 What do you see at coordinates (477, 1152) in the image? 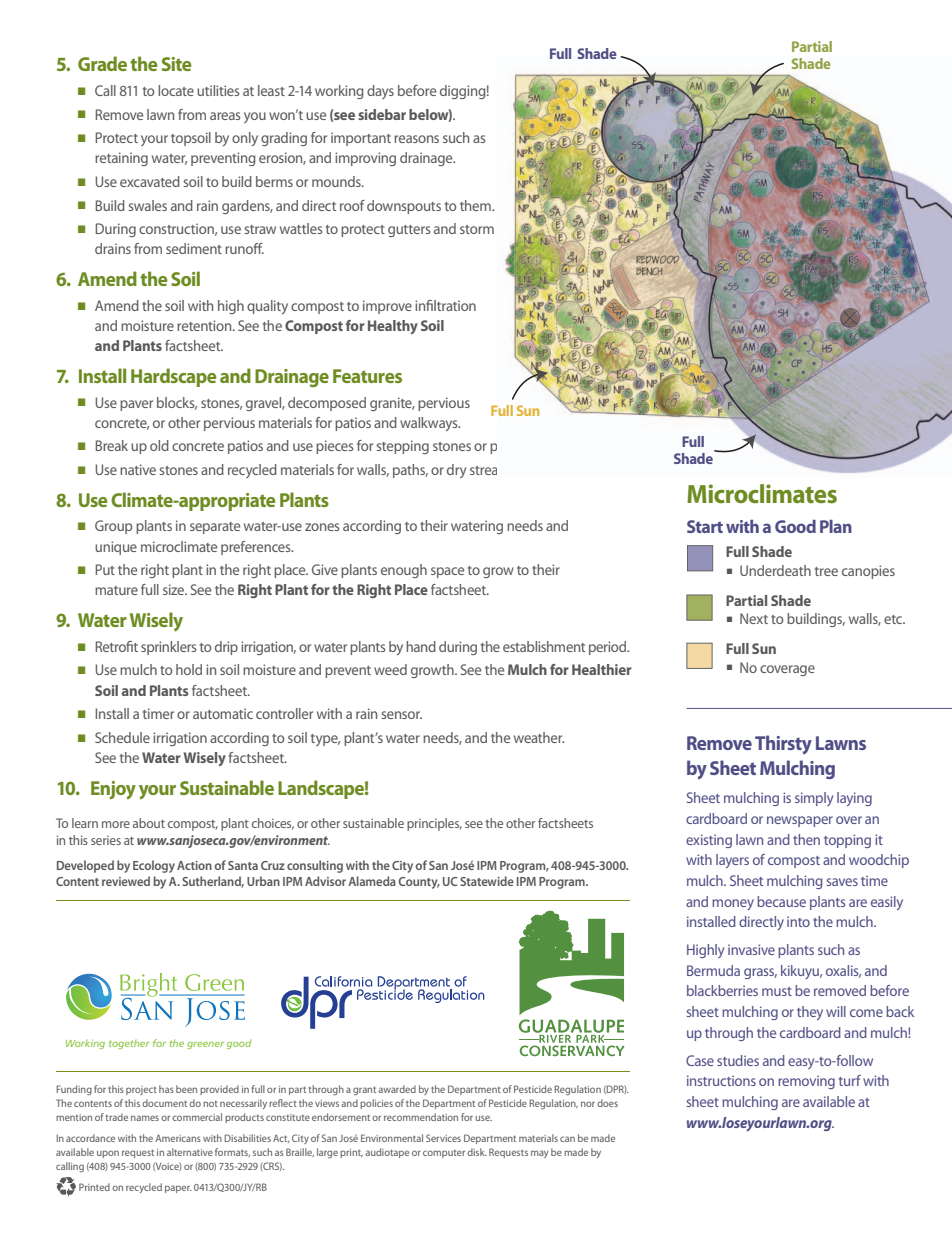
I see `disk` at bounding box center [477, 1152].
